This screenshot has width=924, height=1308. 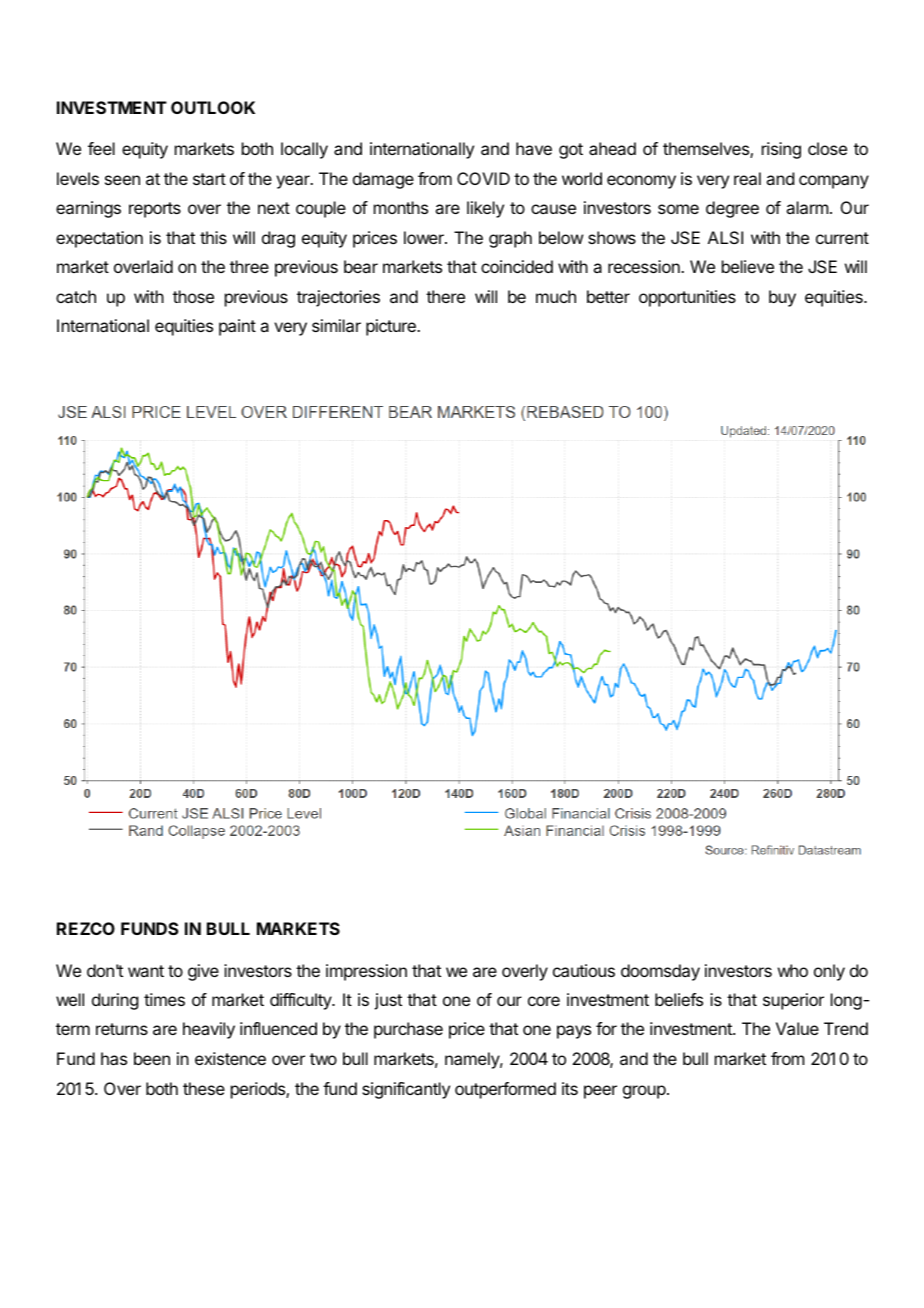 I want to click on rising, so click(x=781, y=150).
